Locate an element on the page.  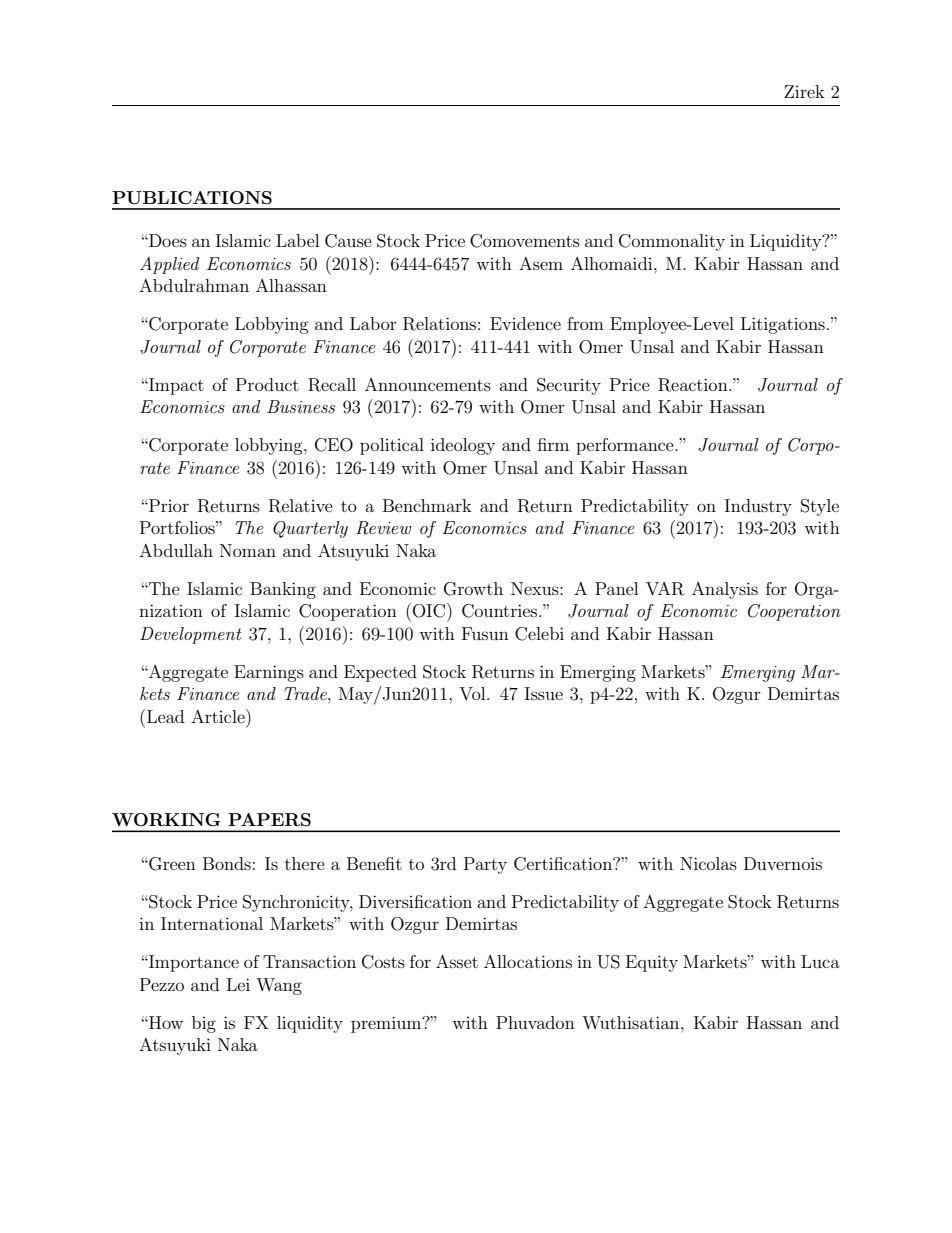
Relative is located at coordinates (301, 506).
